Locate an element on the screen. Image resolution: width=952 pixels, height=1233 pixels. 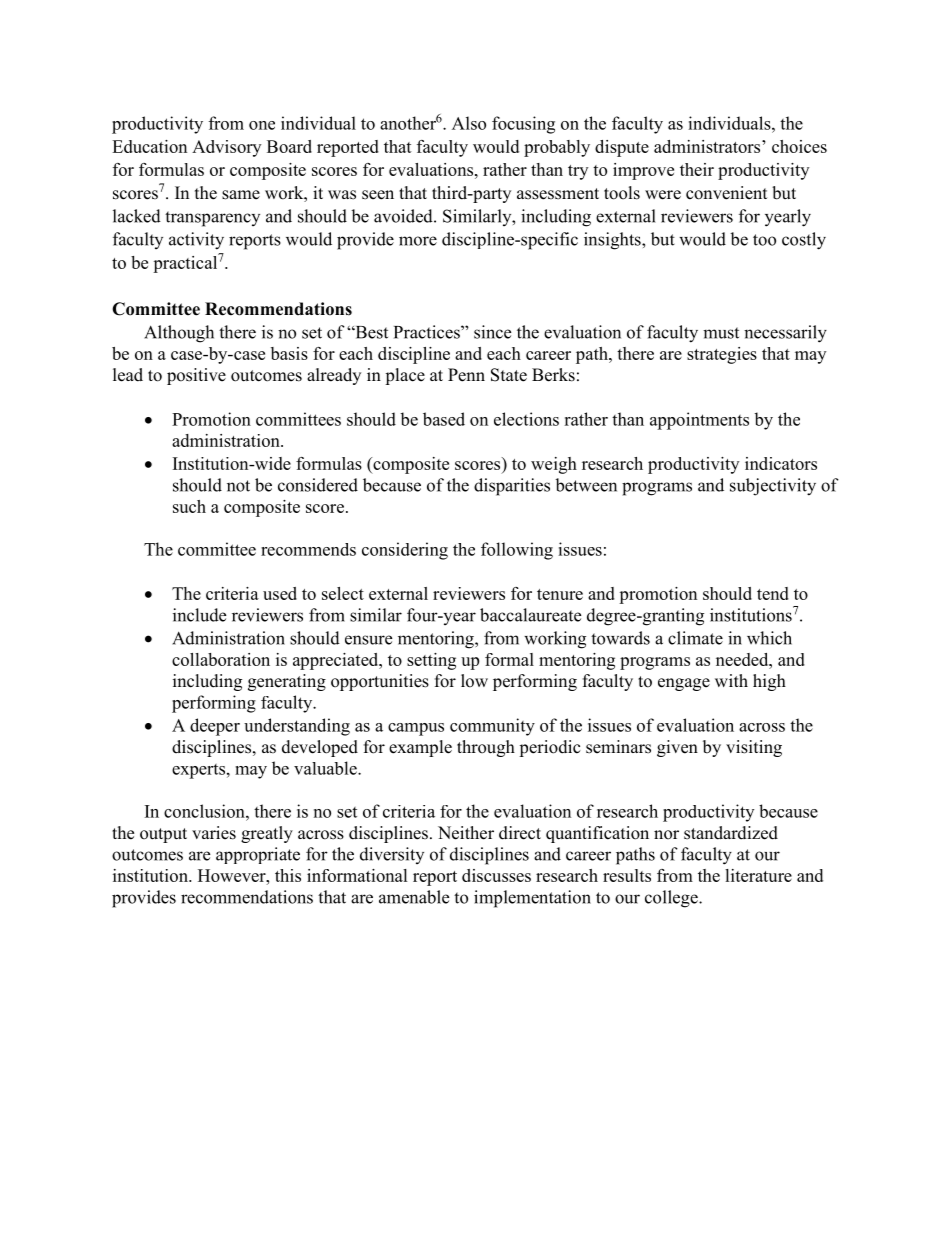
appointments is located at coordinates (699, 421).
